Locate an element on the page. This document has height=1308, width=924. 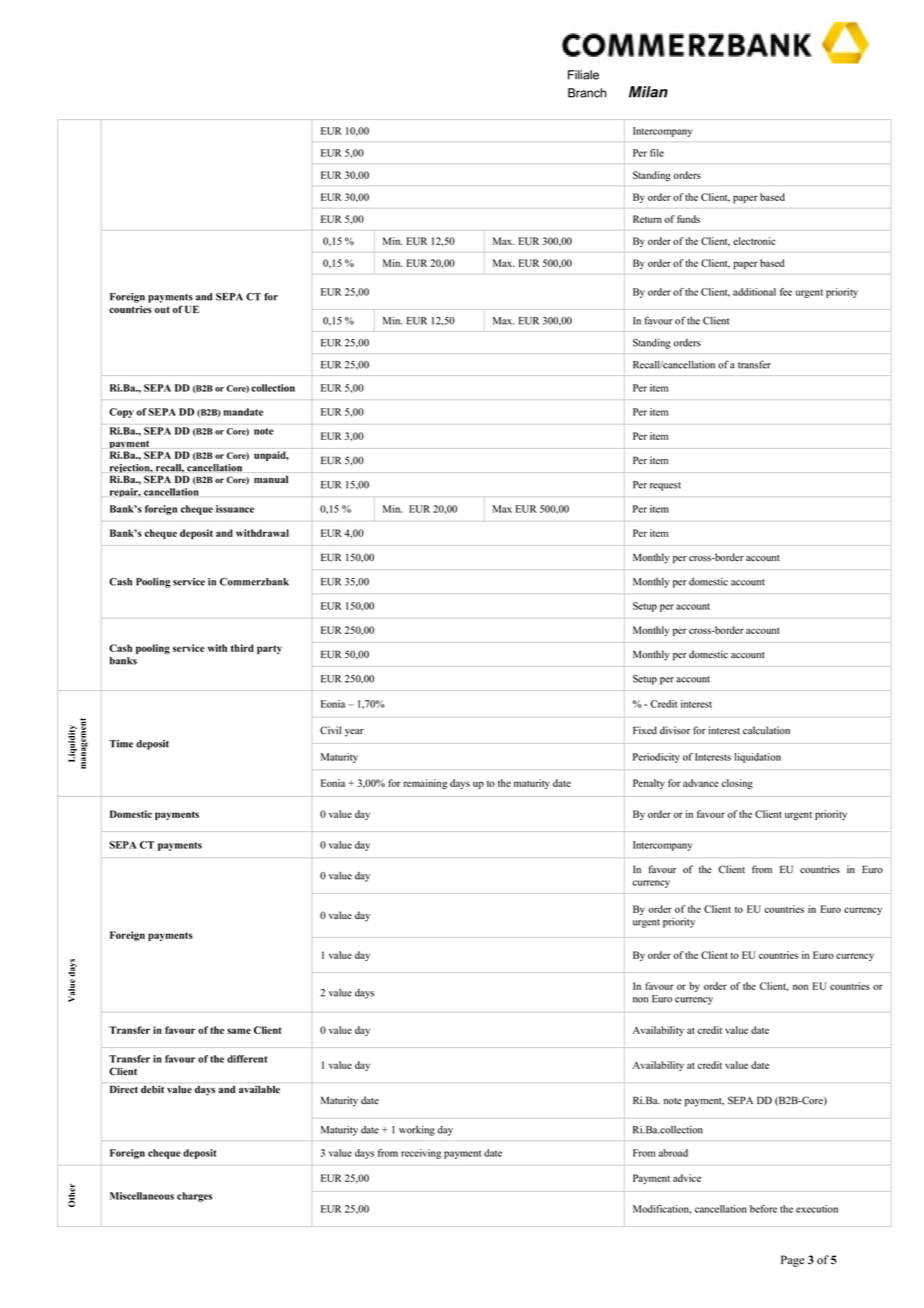
before is located at coordinates (763, 1209).
